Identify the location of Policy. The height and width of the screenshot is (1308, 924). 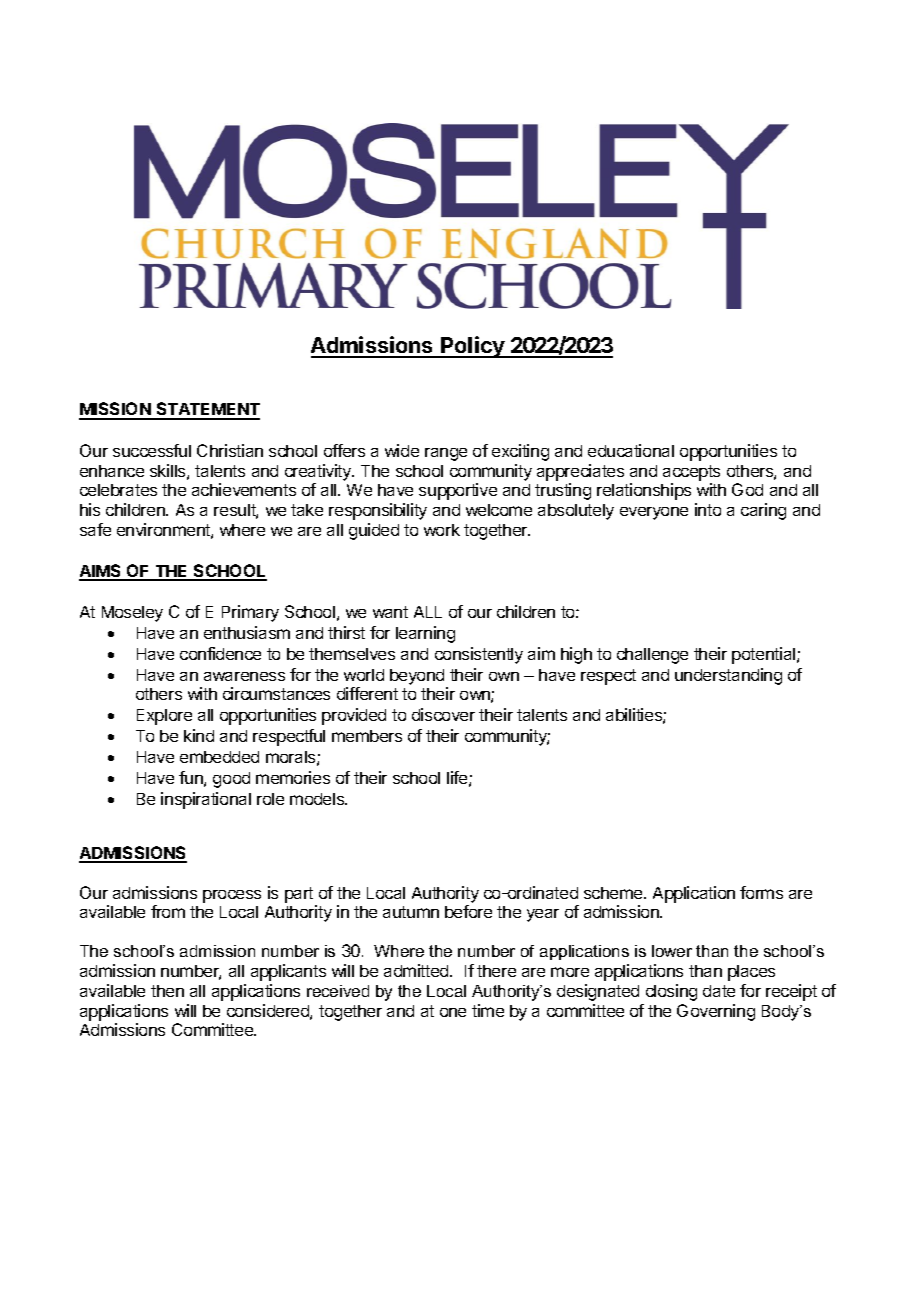
(472, 347).
